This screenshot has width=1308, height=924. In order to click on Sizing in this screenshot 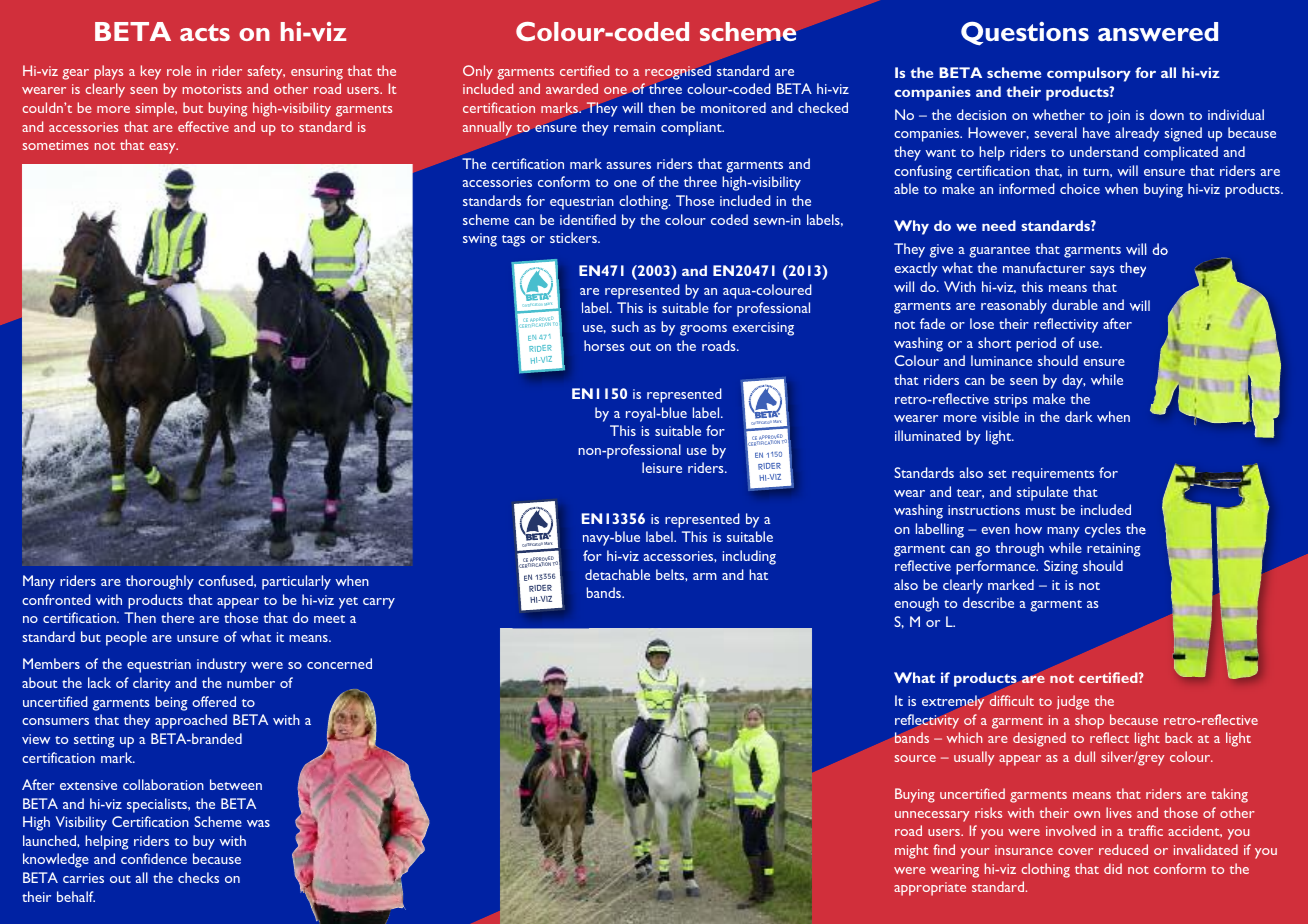, I will do `click(1061, 567)`.
